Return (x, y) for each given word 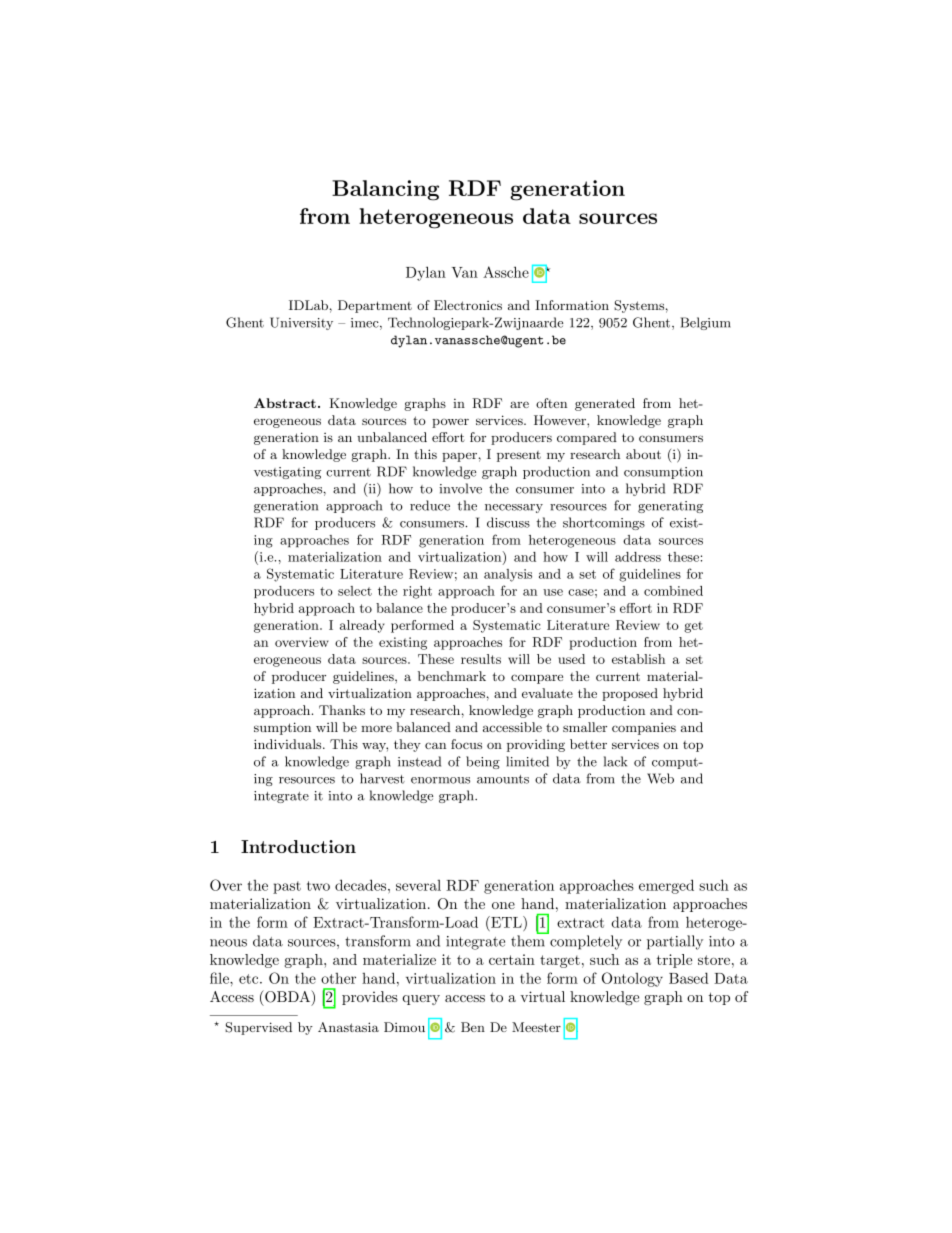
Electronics (468, 305)
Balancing (385, 190)
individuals (289, 744)
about (643, 454)
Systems (639, 306)
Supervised (258, 1028)
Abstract (285, 403)
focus (466, 744)
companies (644, 729)
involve (460, 488)
